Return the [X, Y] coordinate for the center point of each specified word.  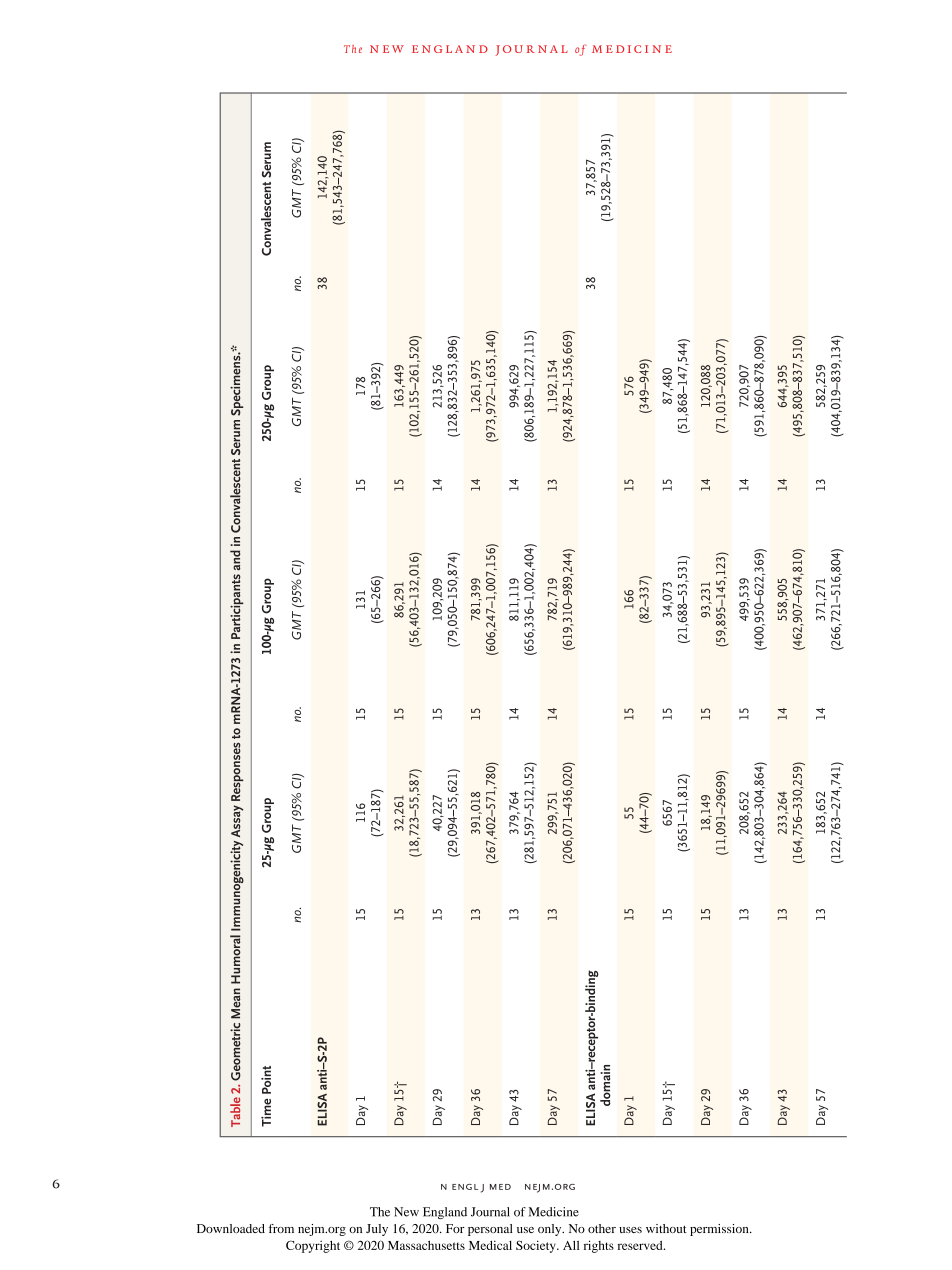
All [571, 1245]
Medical [490, 1245]
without [666, 1228]
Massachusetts [426, 1245]
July [377, 1230]
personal [490, 1230]
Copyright [313, 1246]
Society [537, 1246]
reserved [641, 1245]
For [455, 1228]
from [281, 1228]
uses [630, 1230]
